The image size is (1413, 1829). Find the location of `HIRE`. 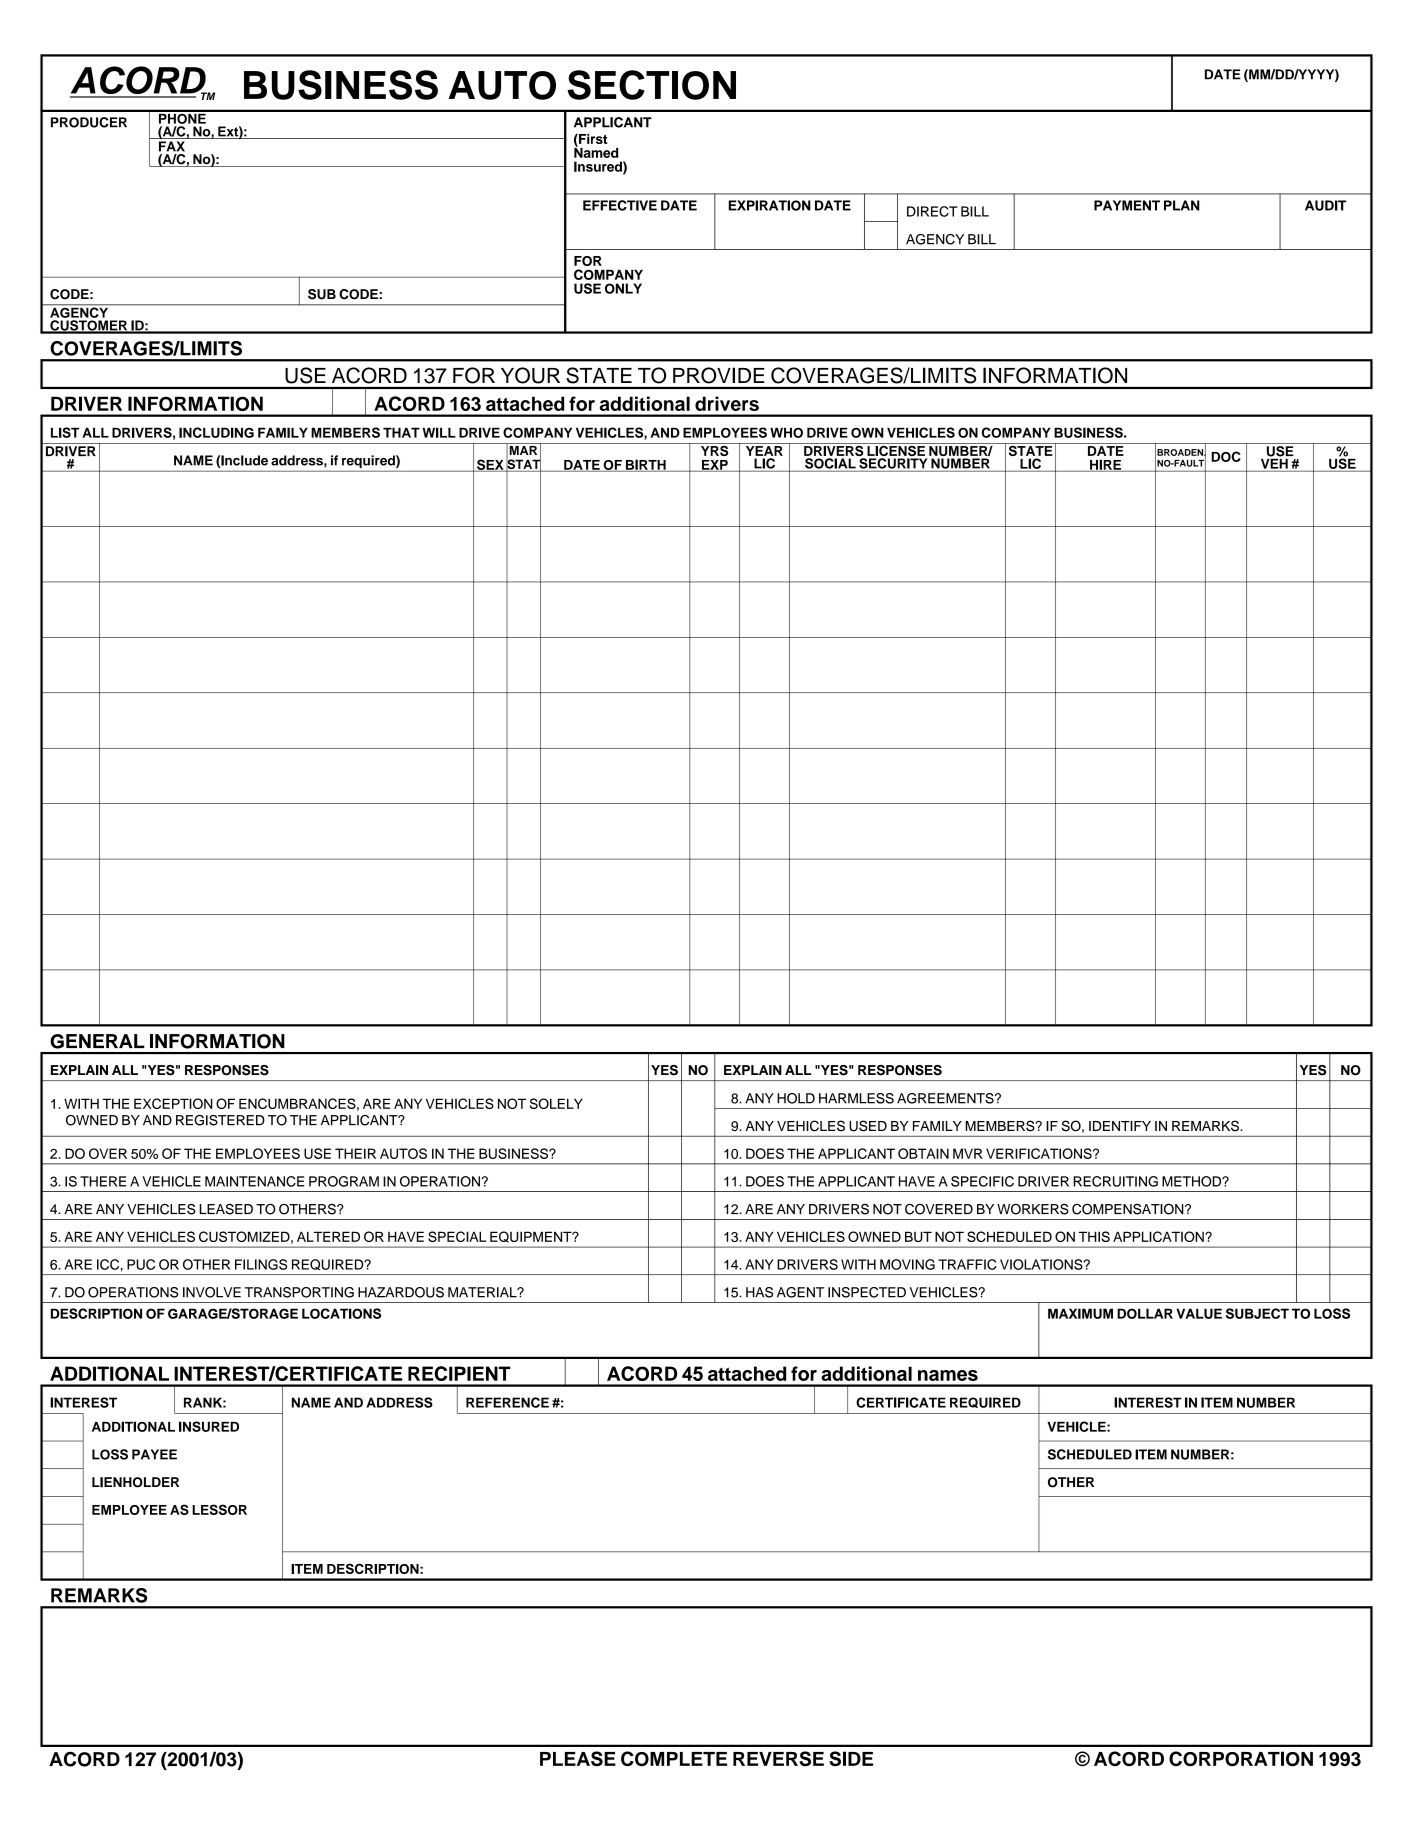

HIRE is located at coordinates (1106, 465).
